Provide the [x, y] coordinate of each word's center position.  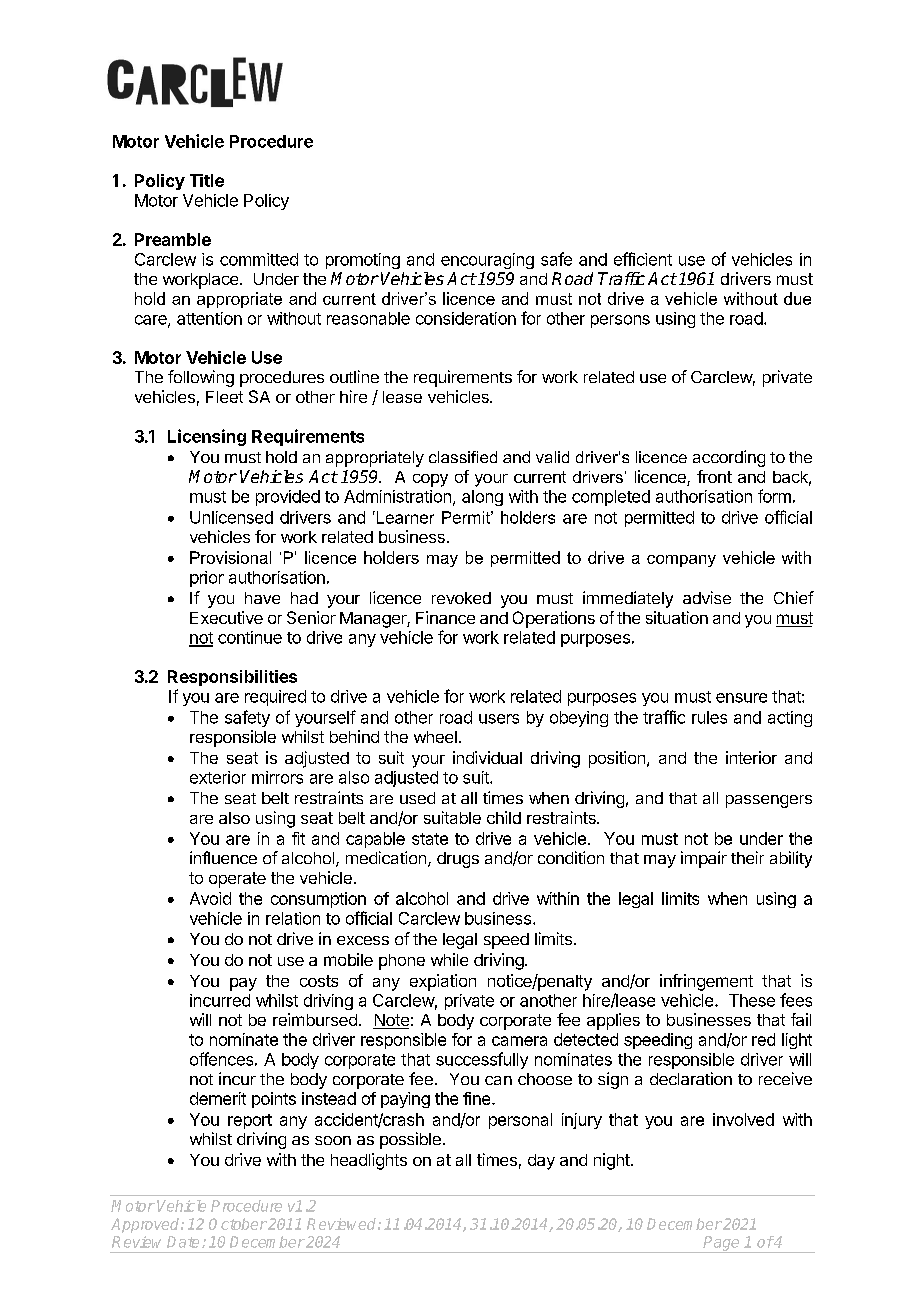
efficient [643, 259]
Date [183, 1242]
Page [722, 1244]
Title [207, 180]
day [541, 1162]
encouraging [487, 261]
